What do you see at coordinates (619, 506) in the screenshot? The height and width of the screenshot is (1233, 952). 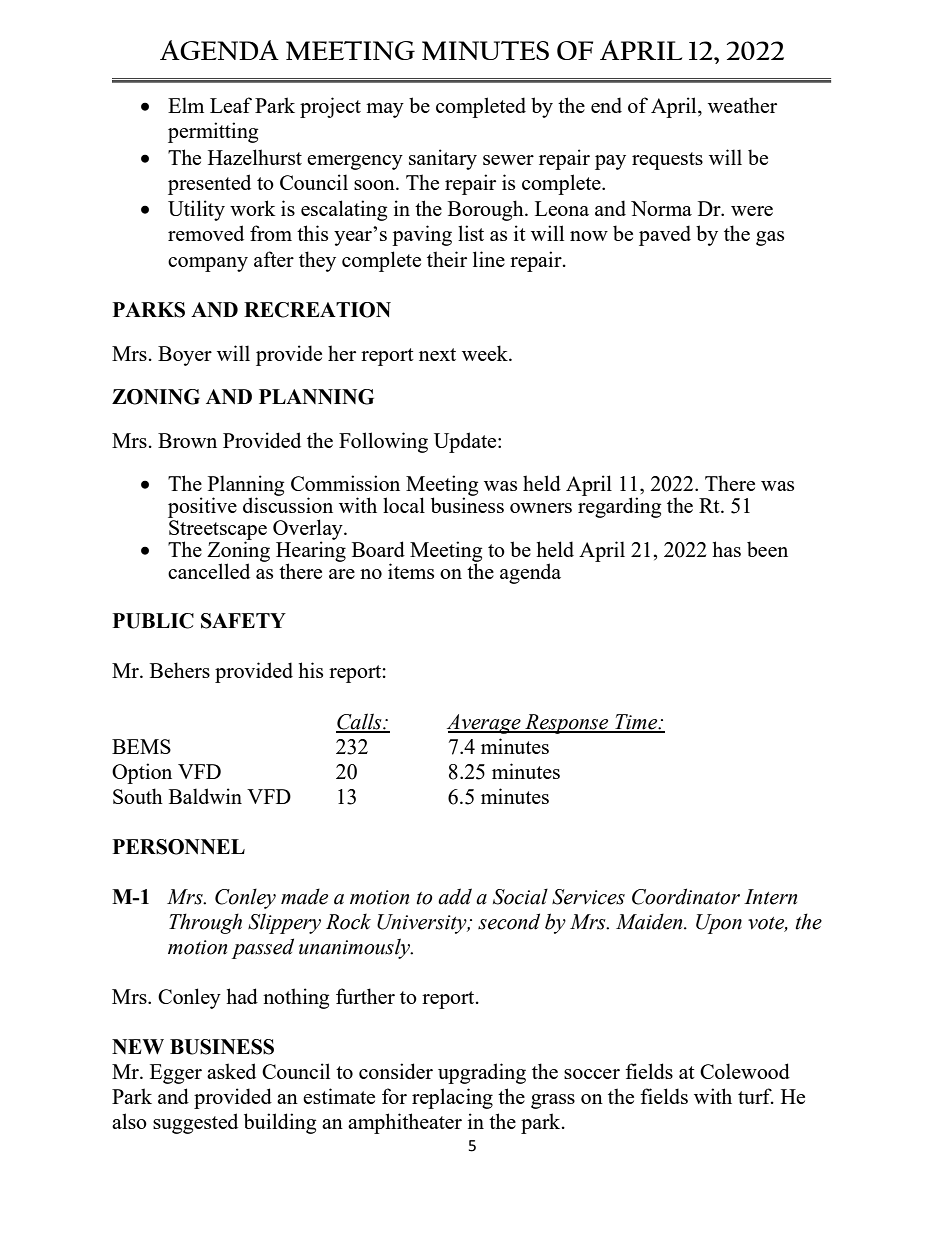 I see `regarding` at bounding box center [619, 506].
